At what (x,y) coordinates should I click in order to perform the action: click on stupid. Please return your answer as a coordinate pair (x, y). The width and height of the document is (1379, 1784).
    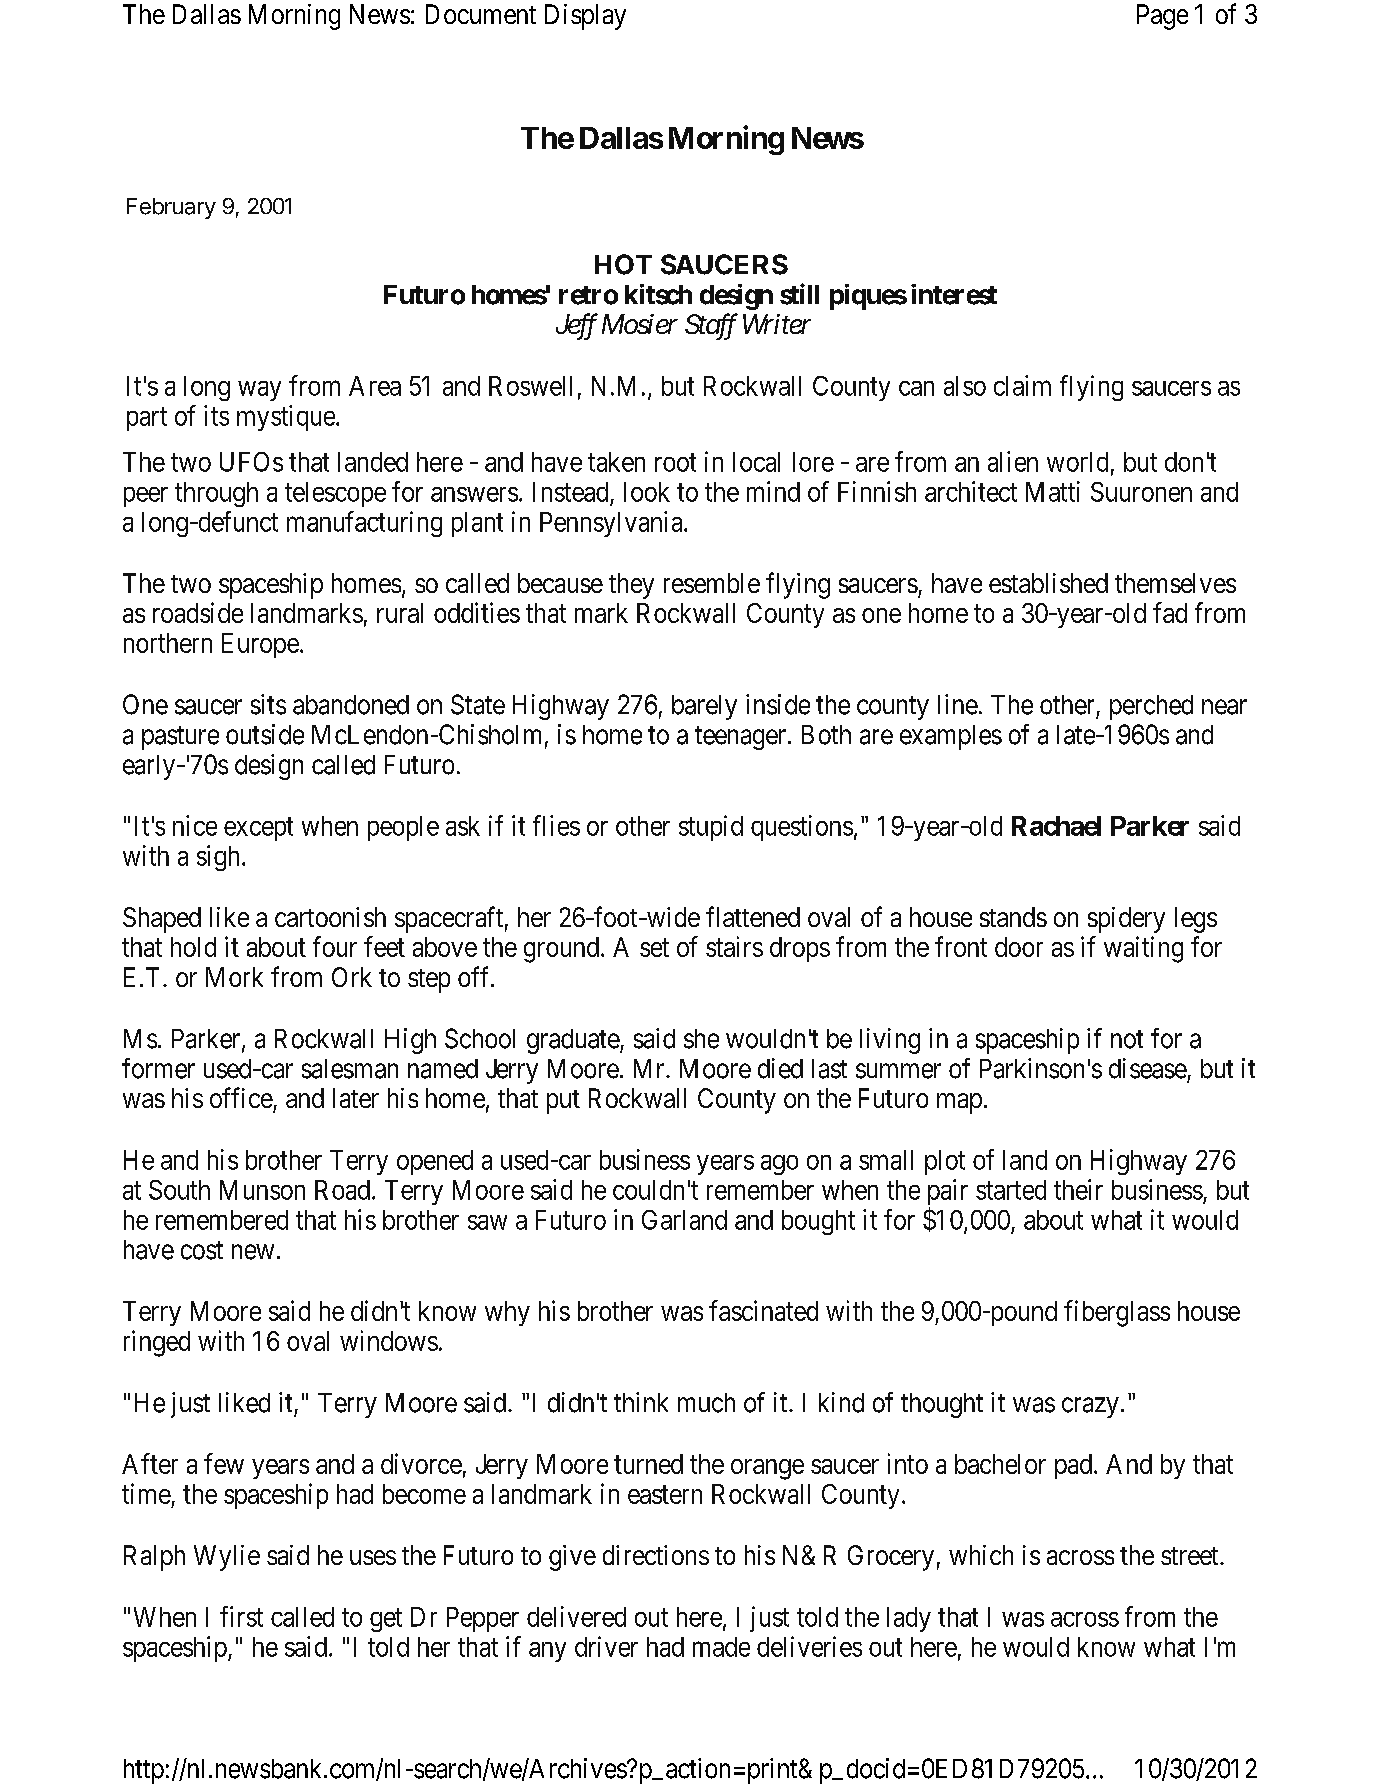
    Looking at the image, I should click on (711, 828).
